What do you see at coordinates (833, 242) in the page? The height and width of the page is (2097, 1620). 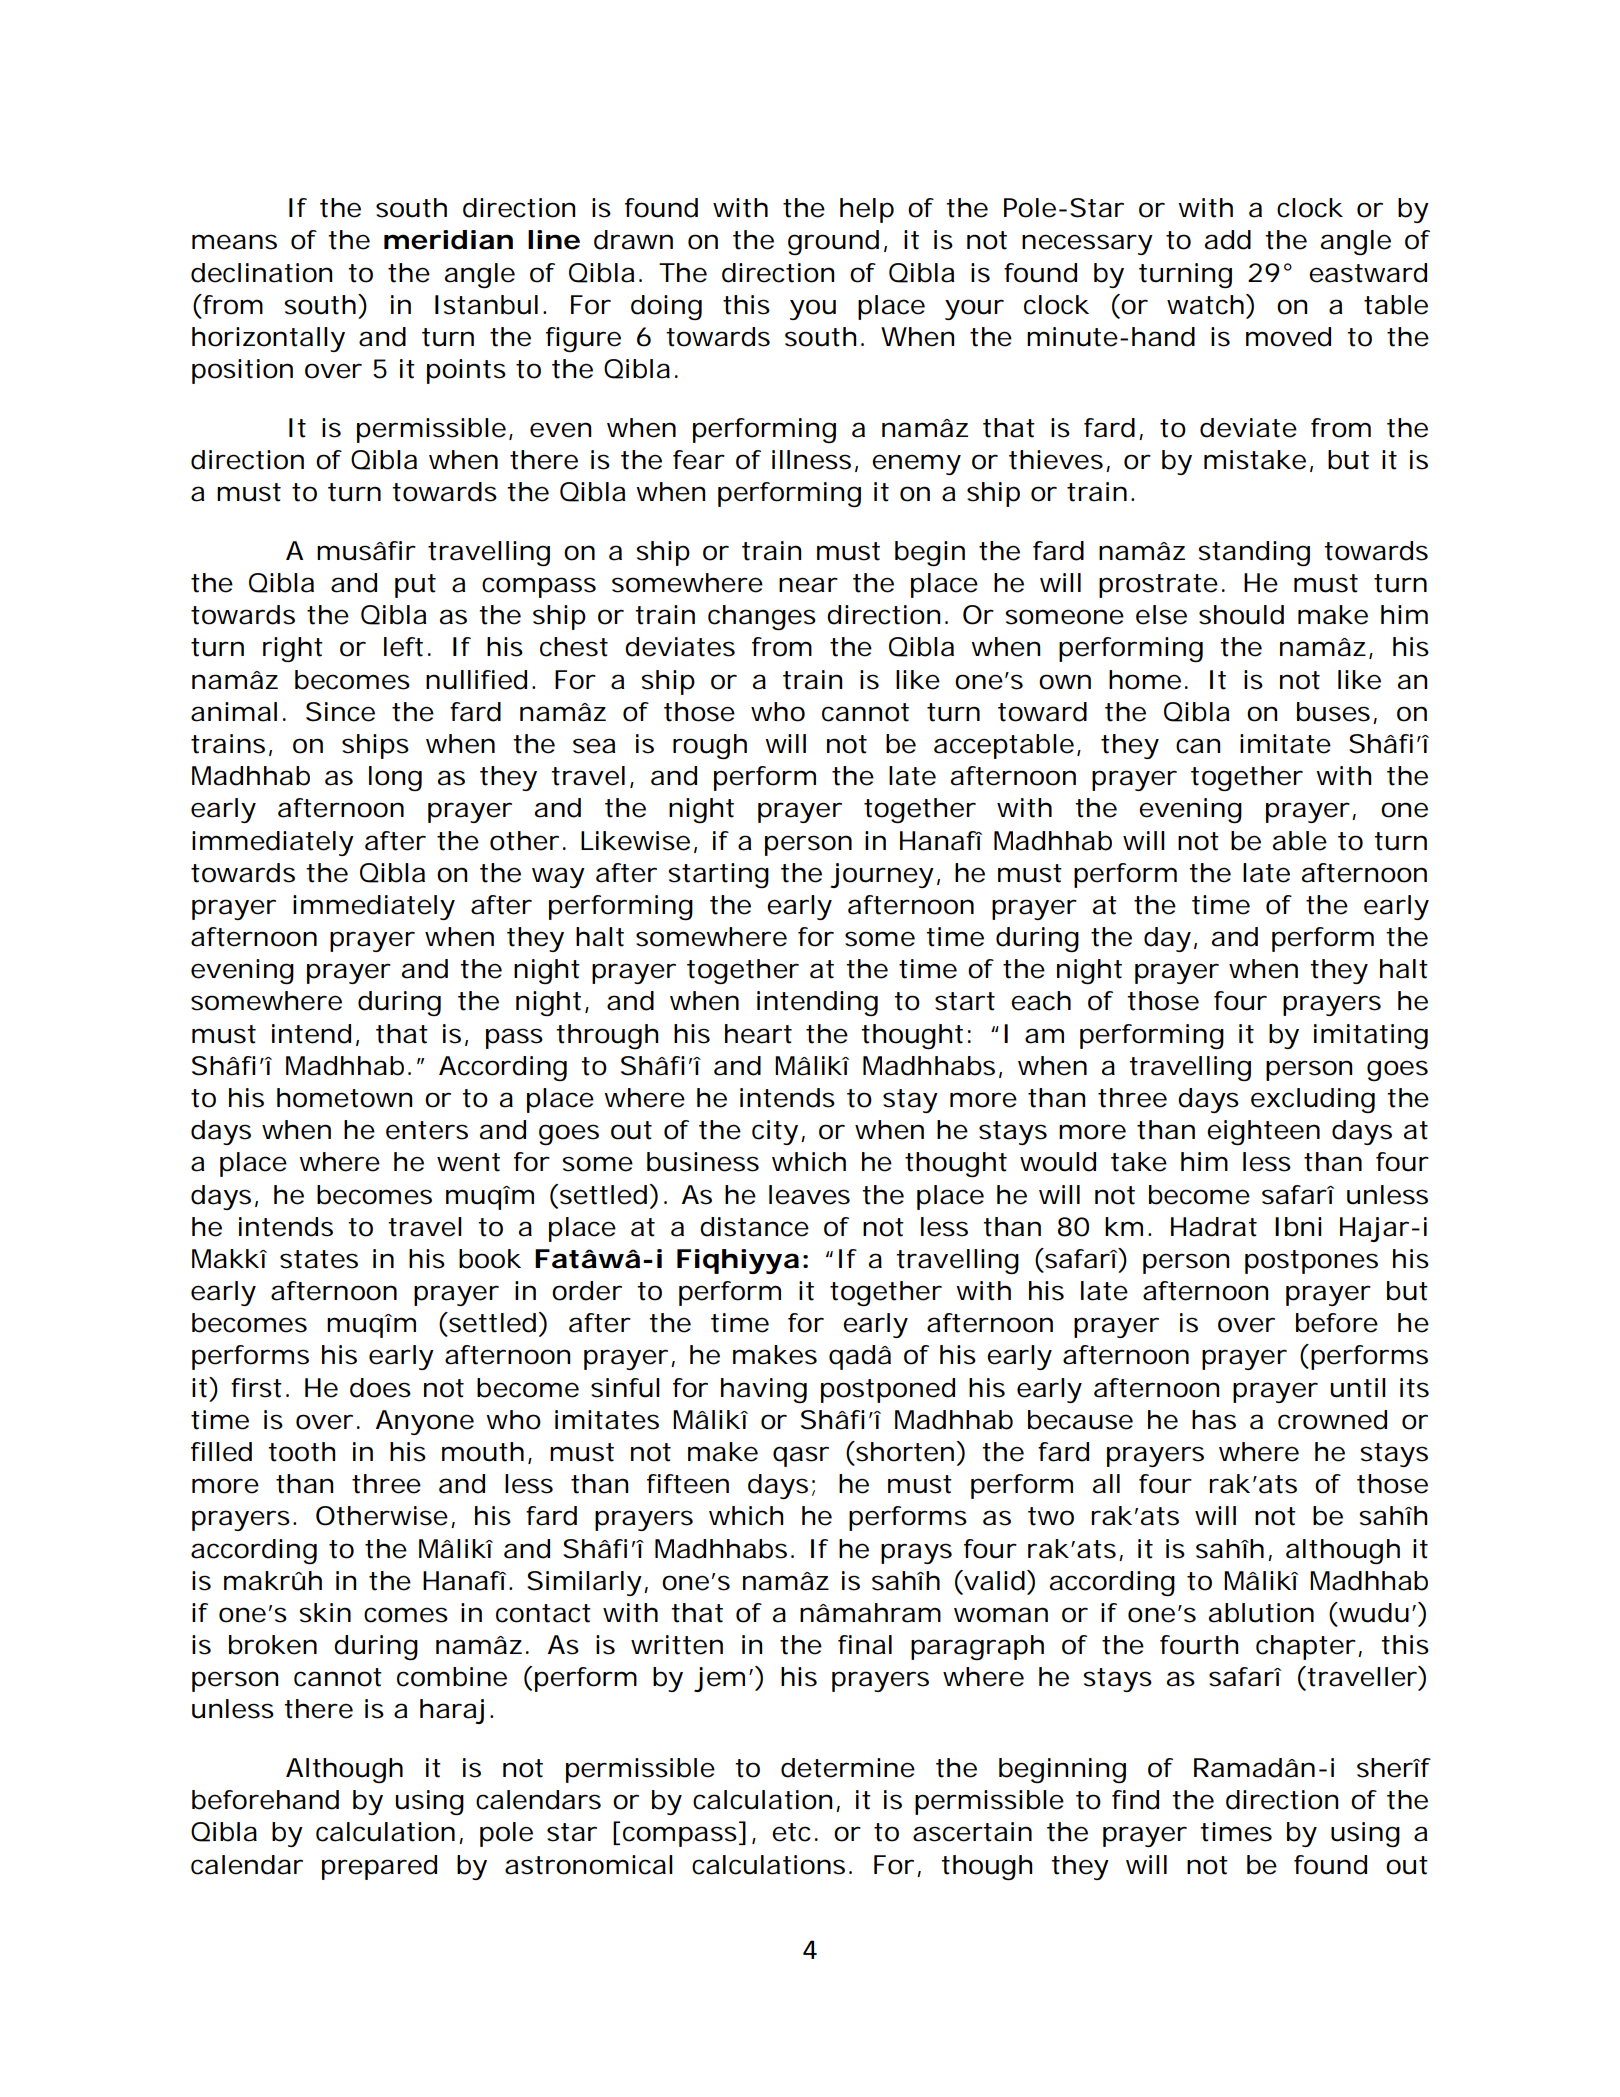 I see `ground` at bounding box center [833, 242].
